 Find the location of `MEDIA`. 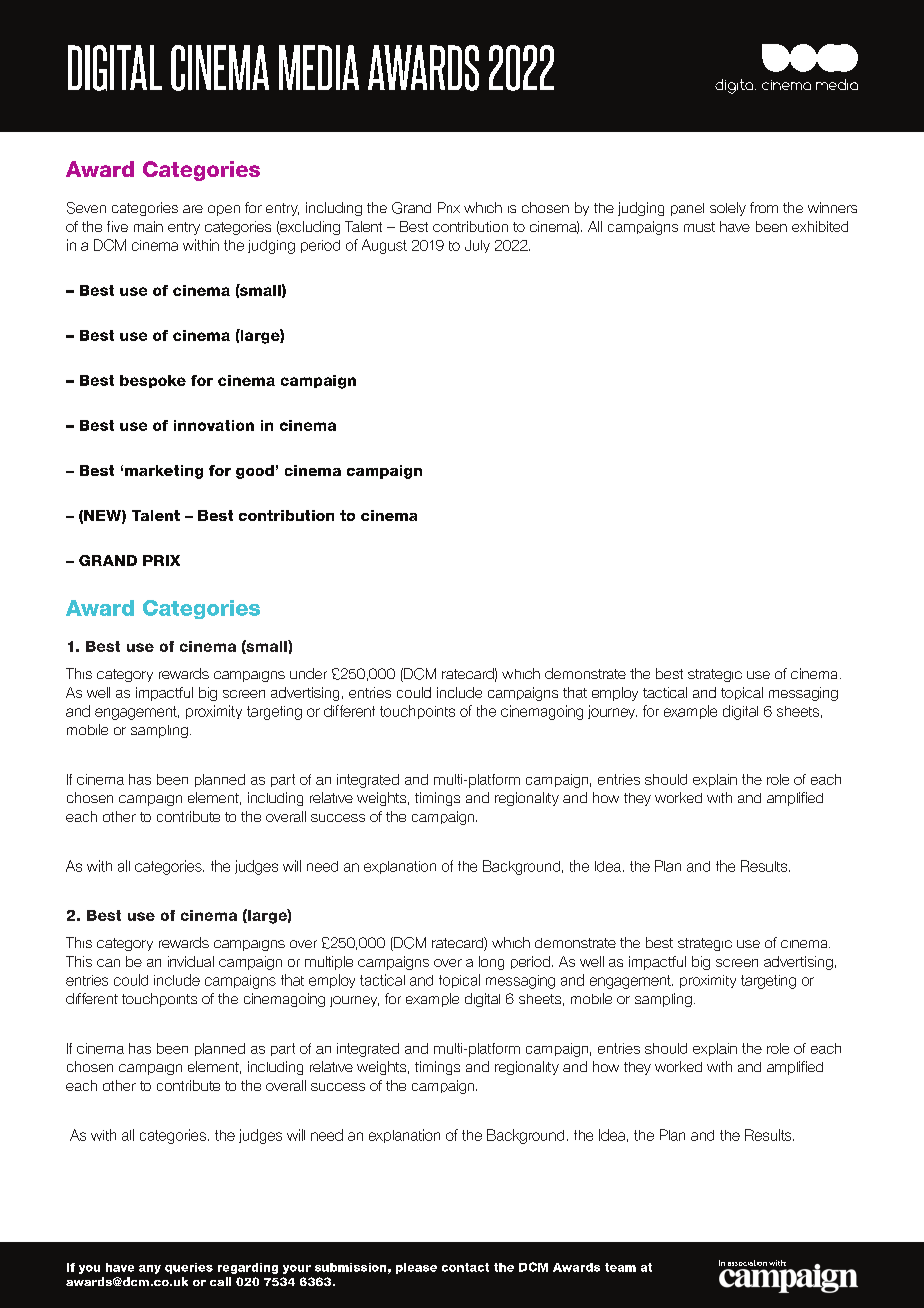

MEDIA is located at coordinates (319, 67).
